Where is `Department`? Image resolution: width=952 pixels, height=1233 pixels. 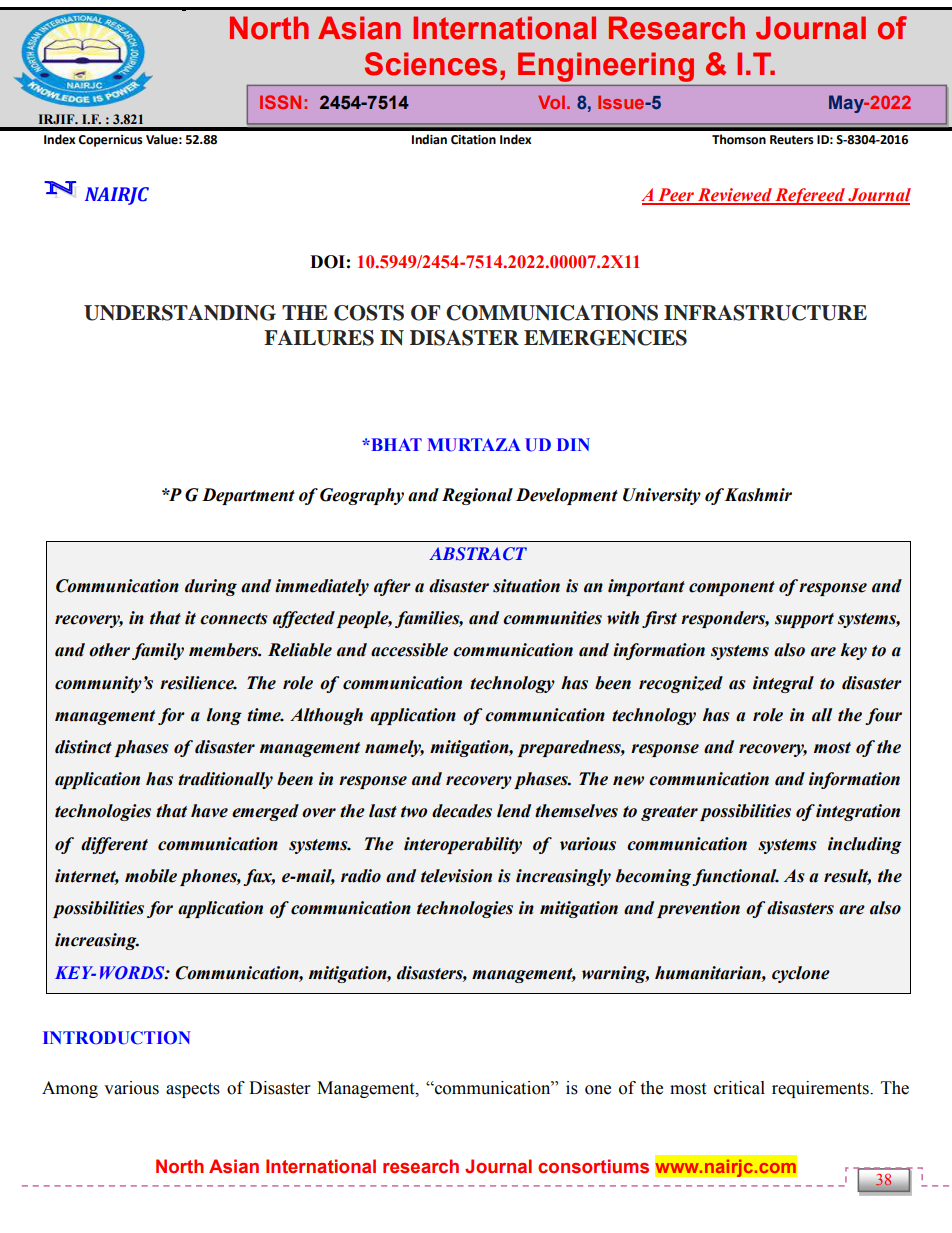
Department is located at coordinates (248, 496).
